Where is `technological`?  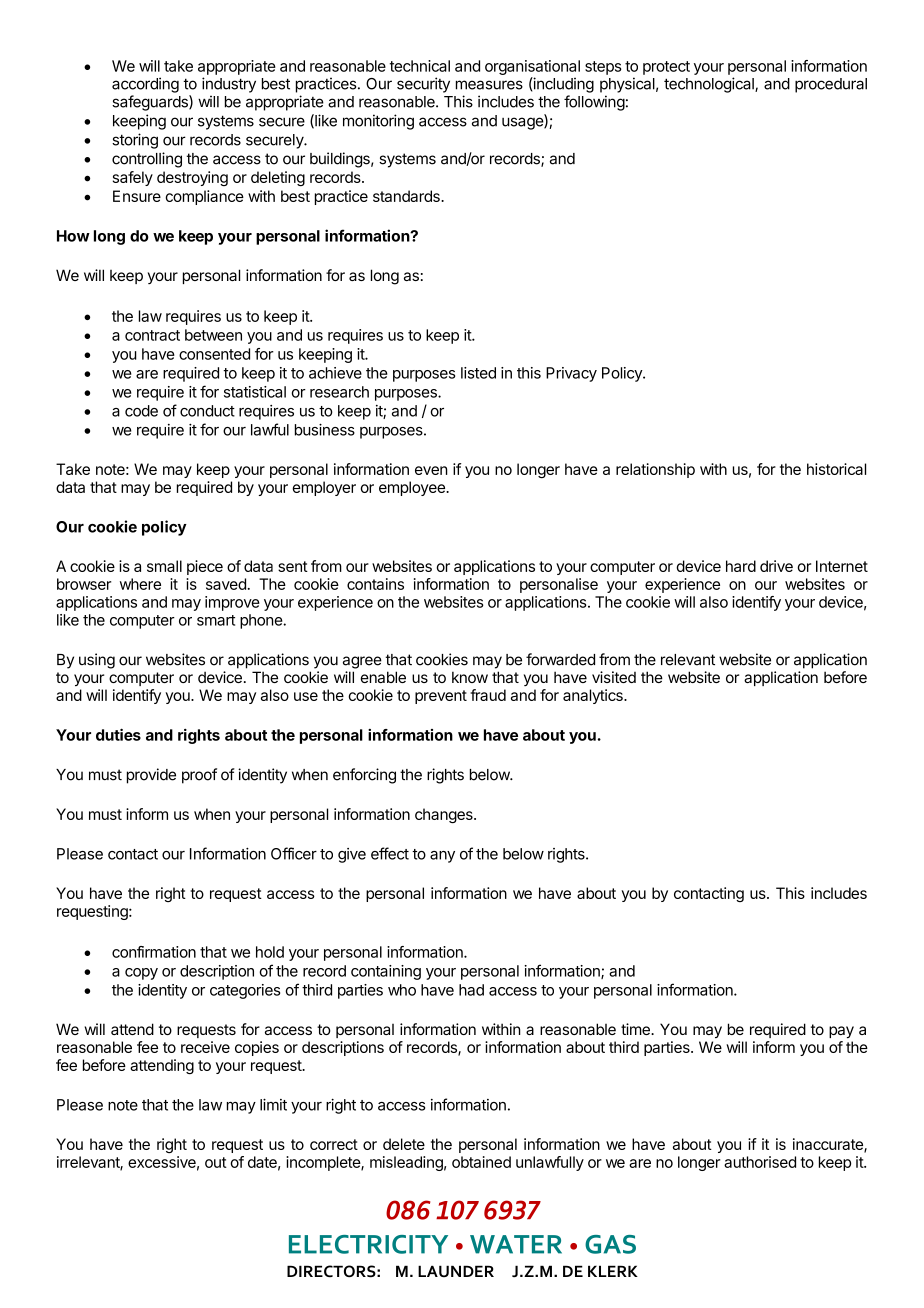 technological is located at coordinates (710, 85).
